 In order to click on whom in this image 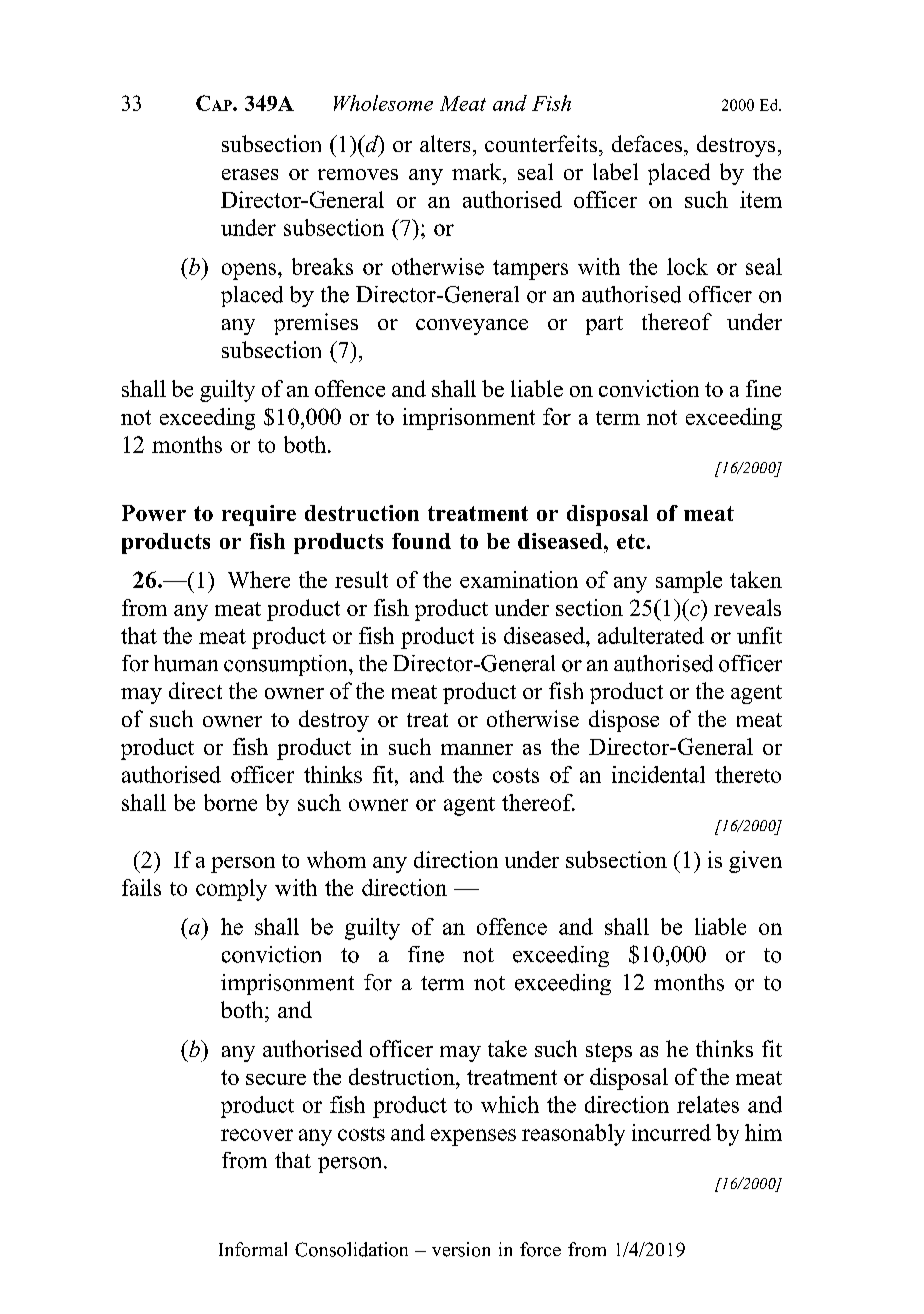, I will do `click(336, 859)`.
